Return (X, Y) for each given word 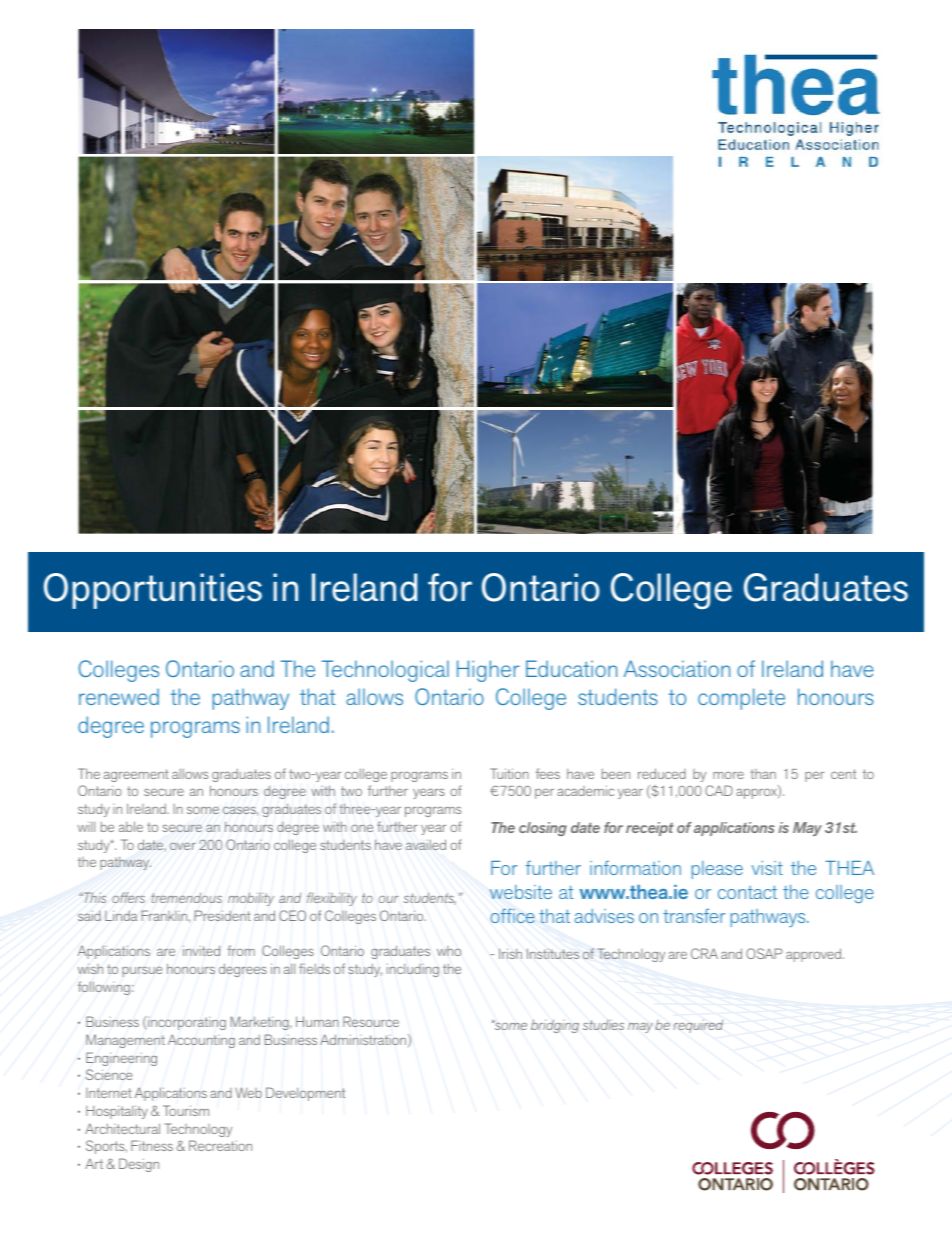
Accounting (201, 1041)
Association (677, 668)
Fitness (152, 1145)
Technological (385, 671)
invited (201, 950)
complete (741, 699)
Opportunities (153, 591)
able (131, 826)
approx (757, 793)
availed (426, 844)
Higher (488, 671)
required (698, 1026)
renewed (119, 696)
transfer (694, 915)
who (449, 951)
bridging (555, 1026)
